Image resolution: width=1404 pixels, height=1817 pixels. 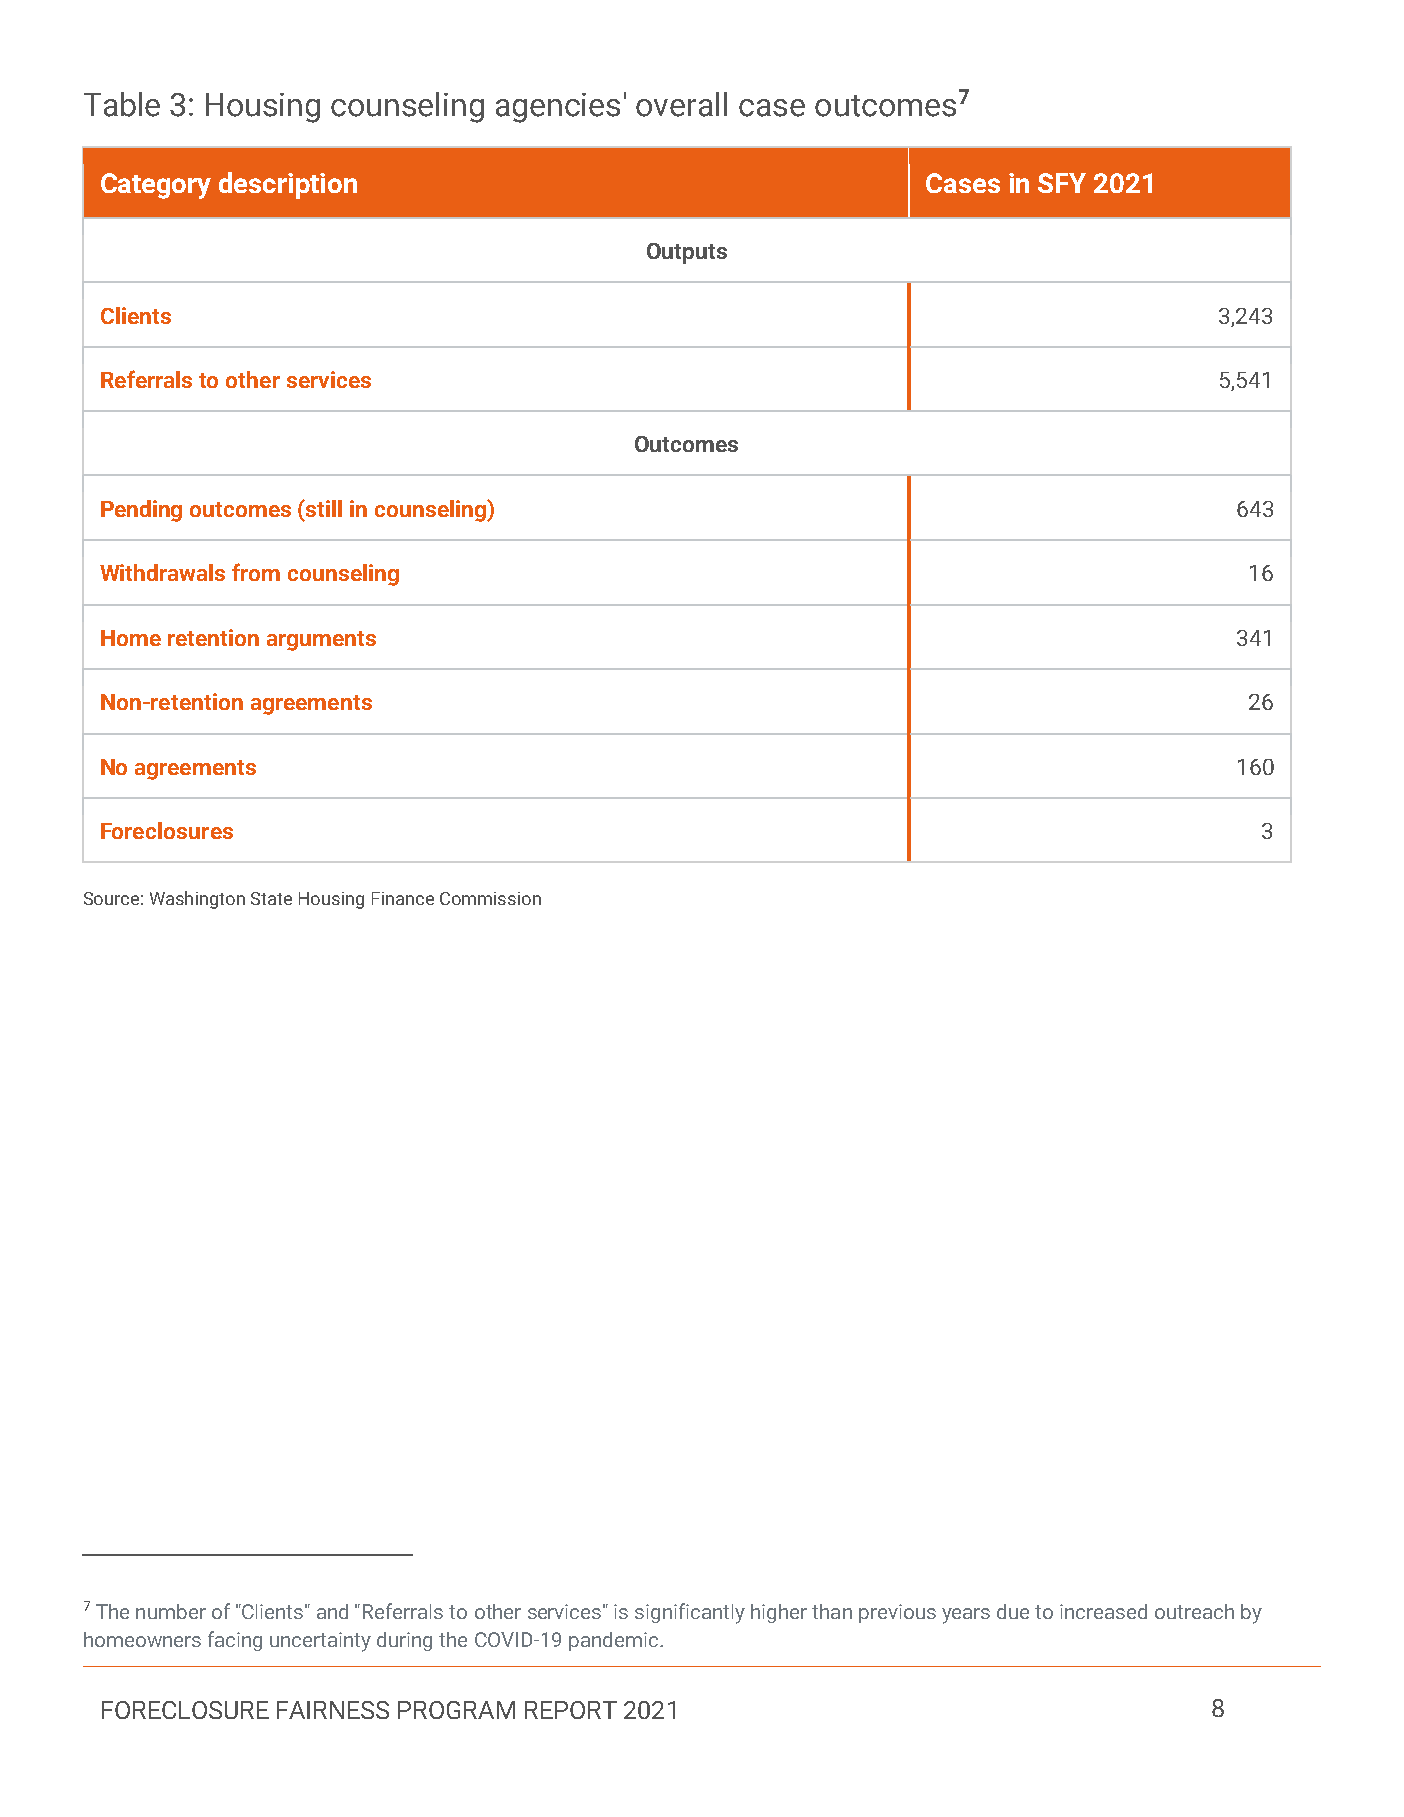 What do you see at coordinates (235, 1641) in the image?
I see `facing` at bounding box center [235, 1641].
